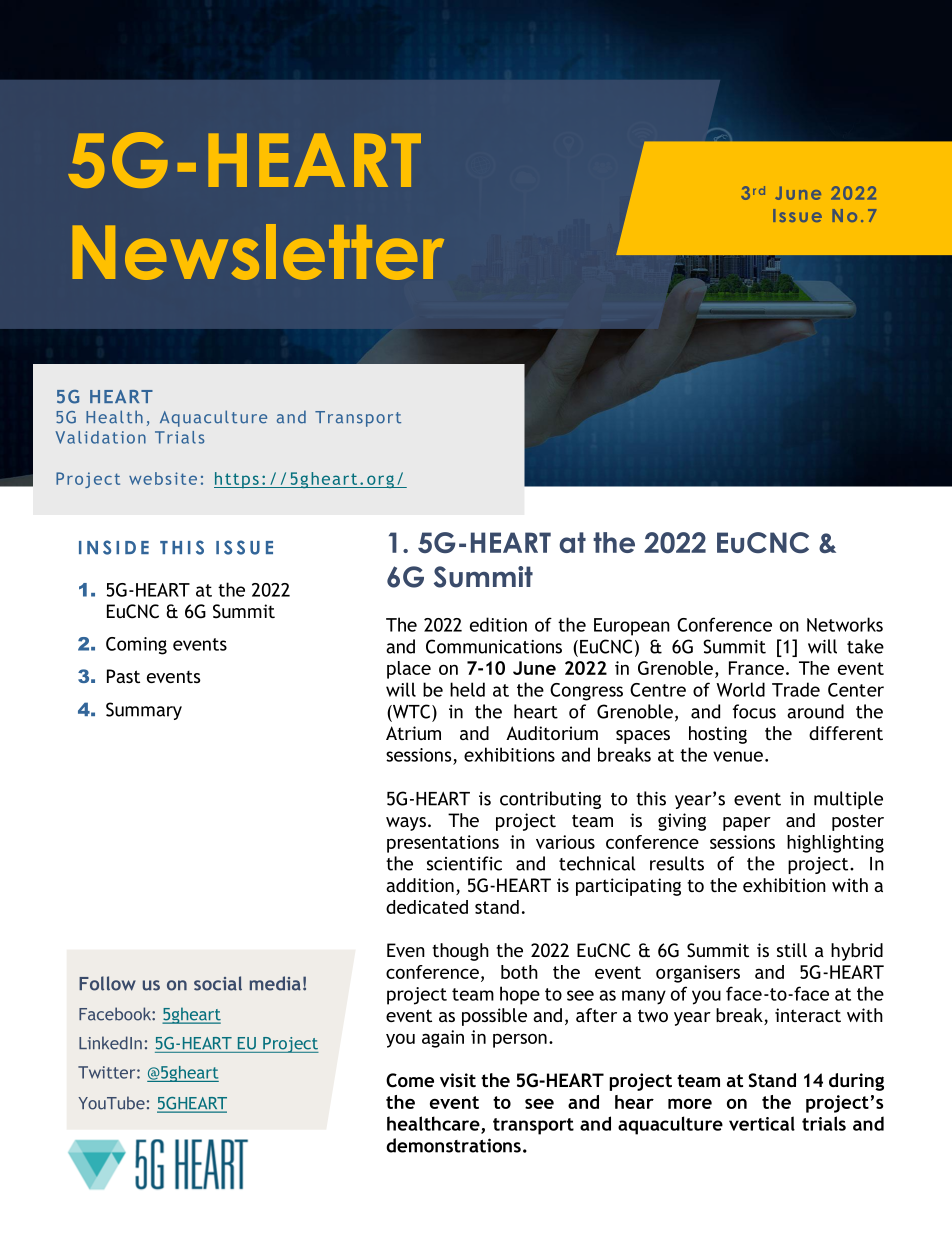 This page has height=1233, width=952. Describe the element at coordinates (427, 907) in the page. I see `dedicated` at that location.
